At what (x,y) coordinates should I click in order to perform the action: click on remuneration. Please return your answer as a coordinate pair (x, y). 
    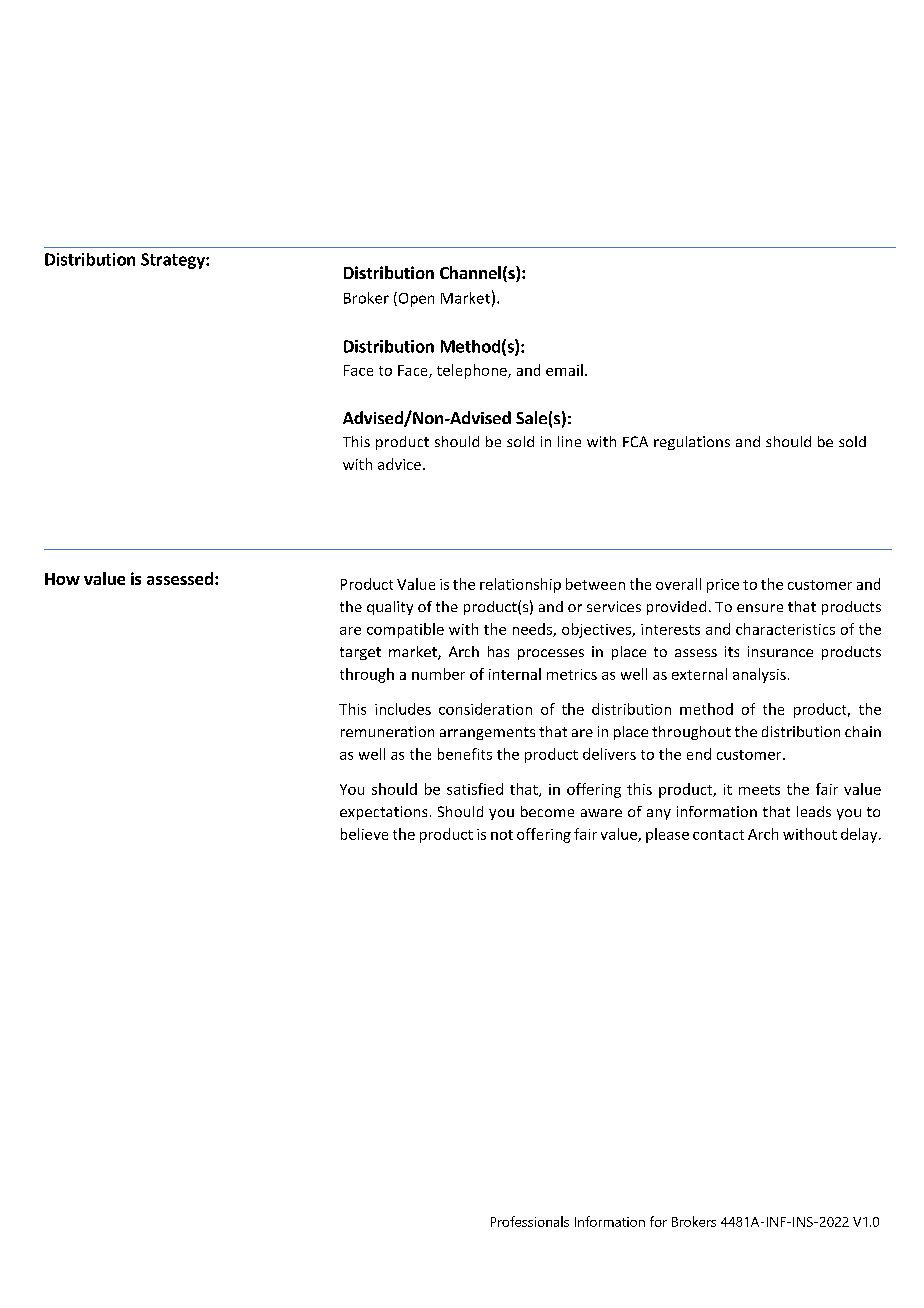
    Looking at the image, I should click on (387, 731).
